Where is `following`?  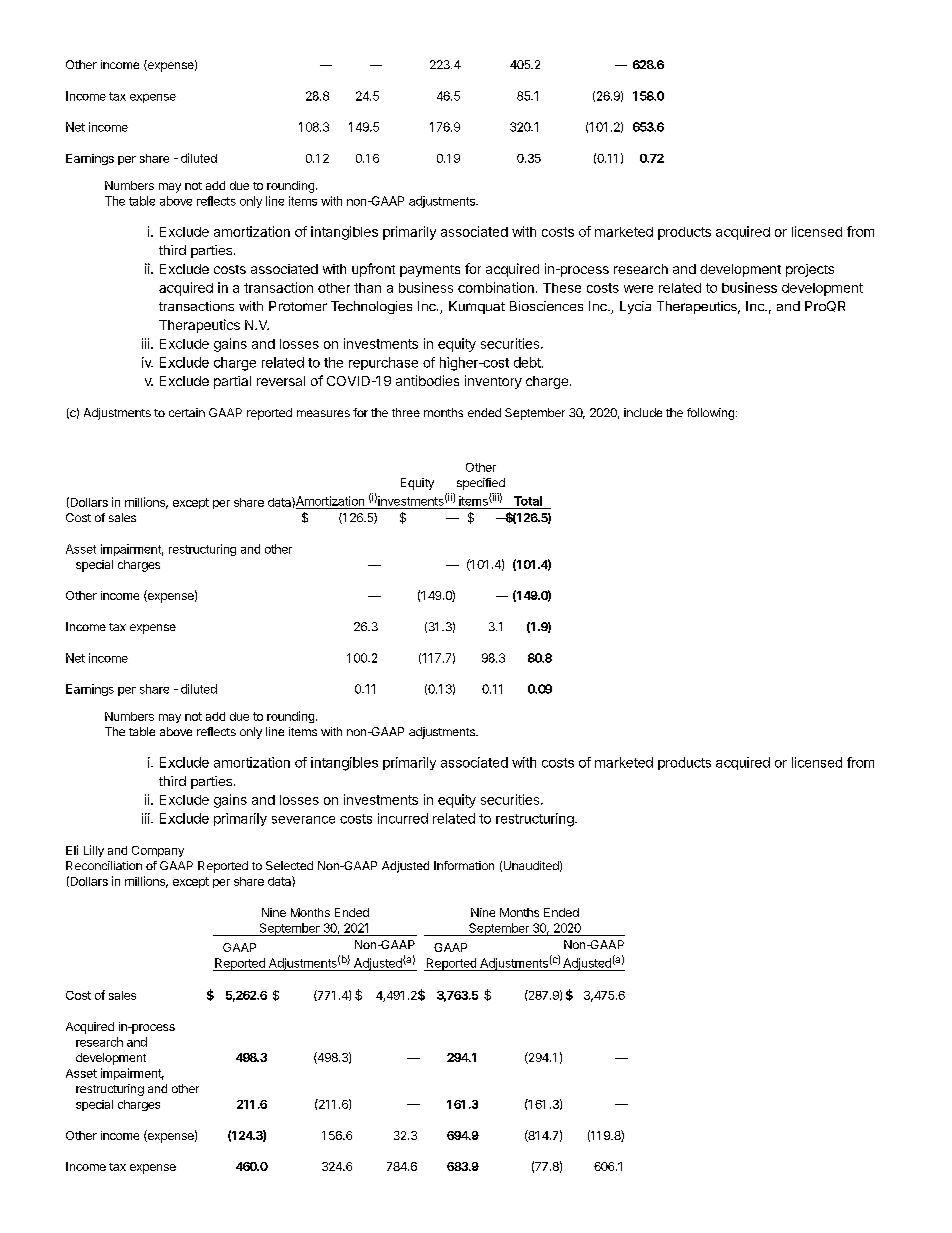 following is located at coordinates (710, 414).
